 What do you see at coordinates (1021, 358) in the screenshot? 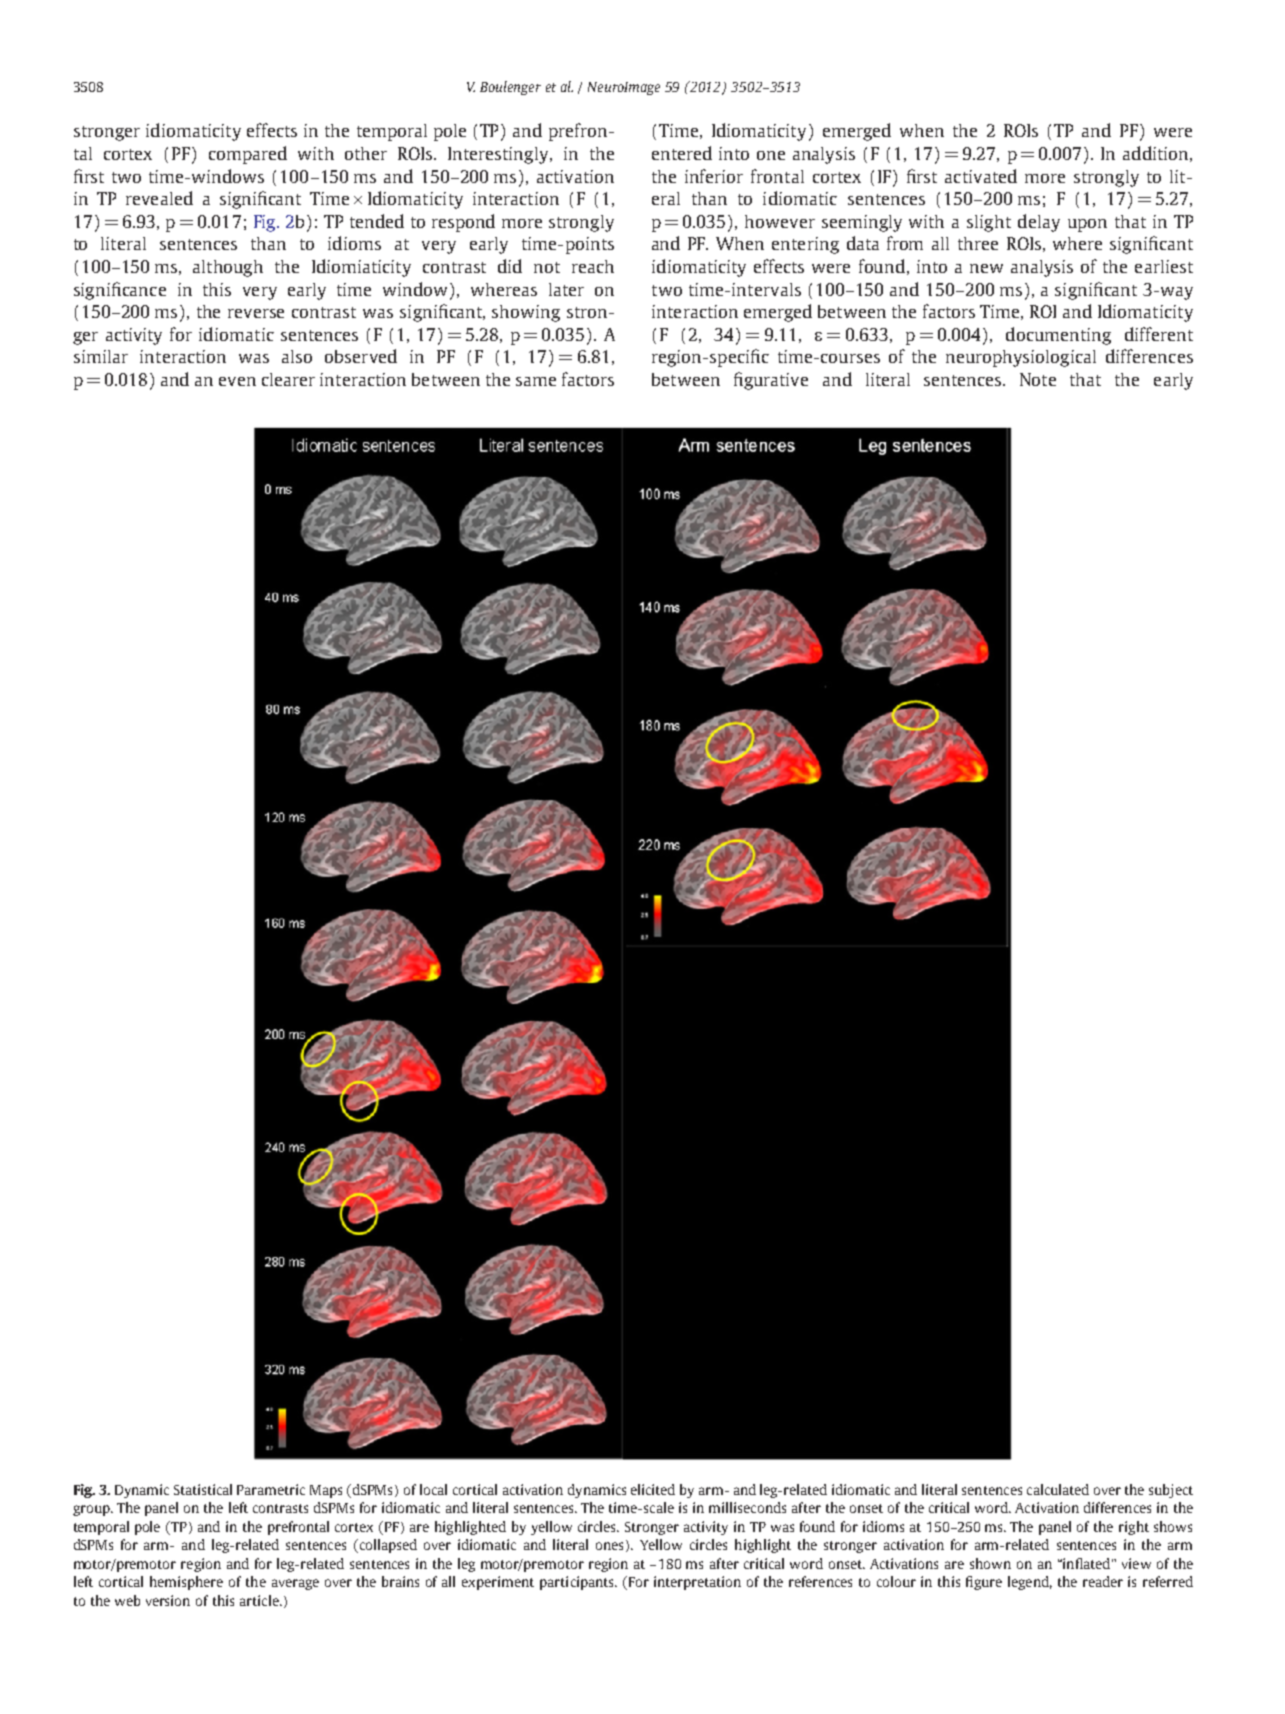
I see `neurophysiological` at bounding box center [1021, 358].
